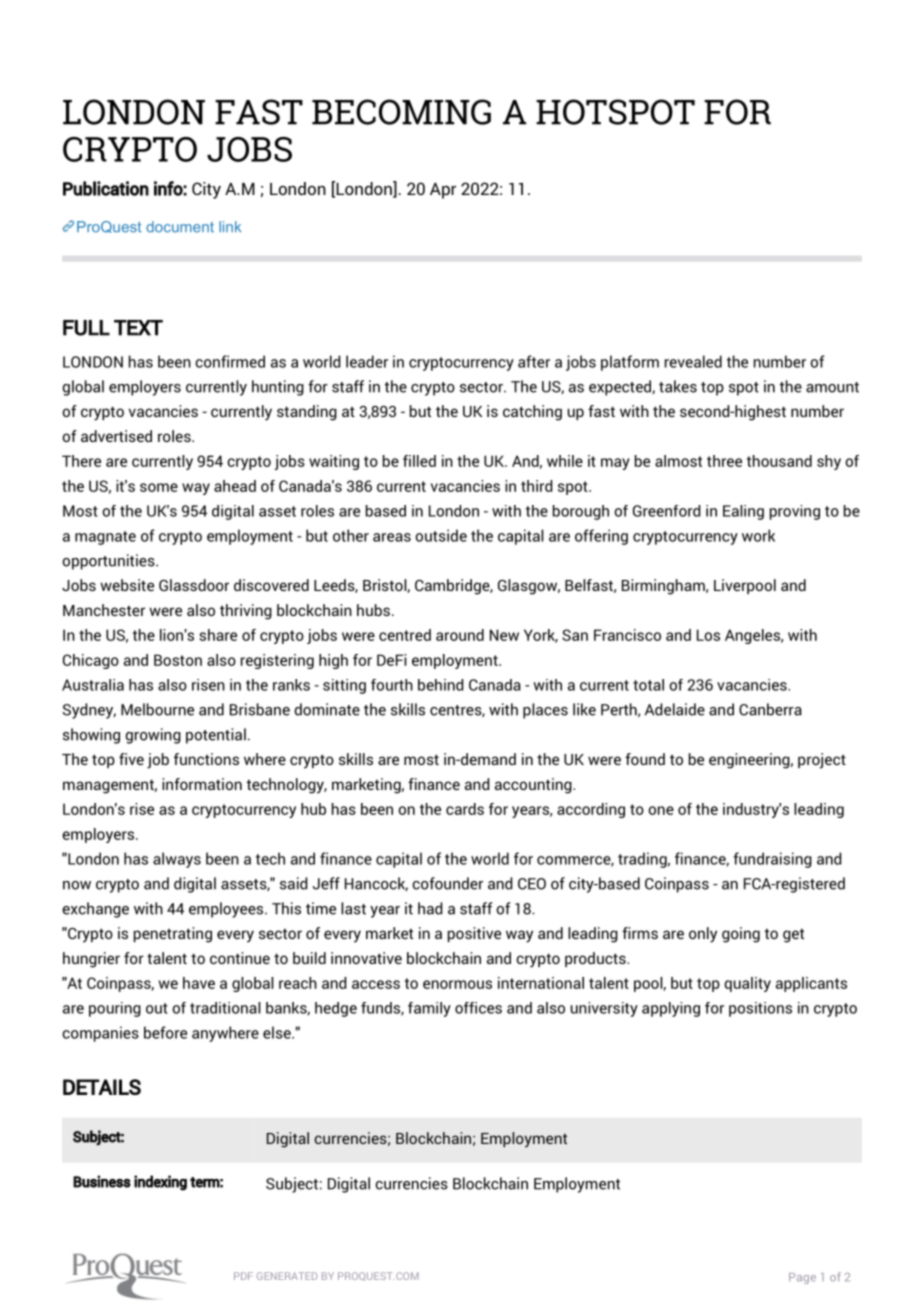 Image resolution: width=924 pixels, height=1308 pixels. Describe the element at coordinates (534, 361) in the image. I see `after` at that location.
